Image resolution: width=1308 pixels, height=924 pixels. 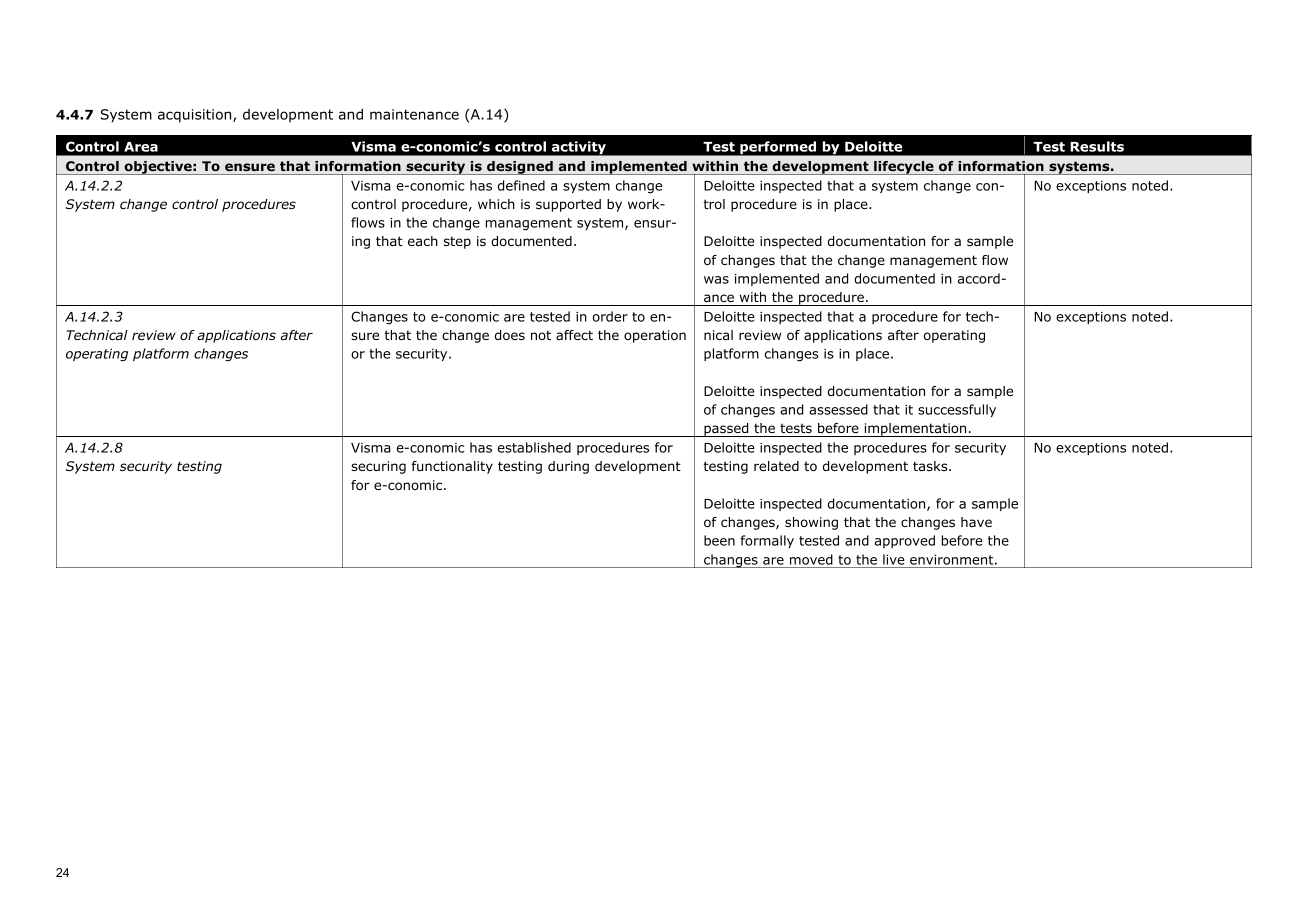 I want to click on securing, so click(x=378, y=467).
